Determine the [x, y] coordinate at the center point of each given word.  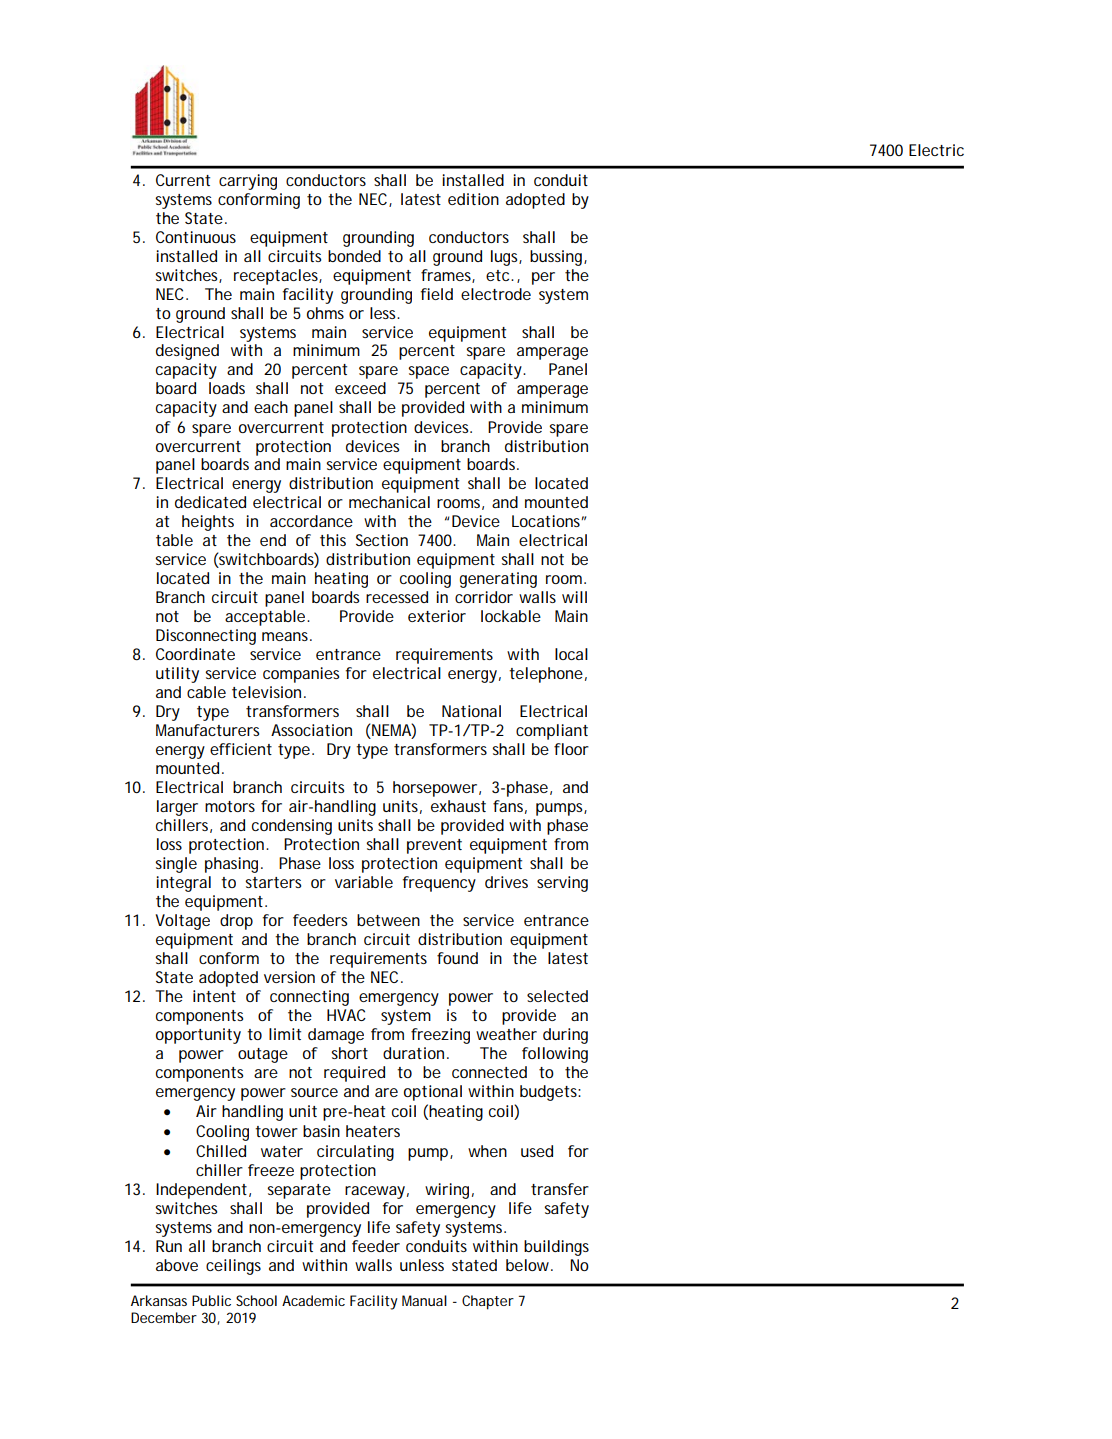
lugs [506, 258]
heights [208, 523]
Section [382, 540]
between [388, 920]
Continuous [196, 237]
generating [498, 580]
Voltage [182, 922]
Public [211, 1300]
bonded [354, 256]
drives [506, 882]
